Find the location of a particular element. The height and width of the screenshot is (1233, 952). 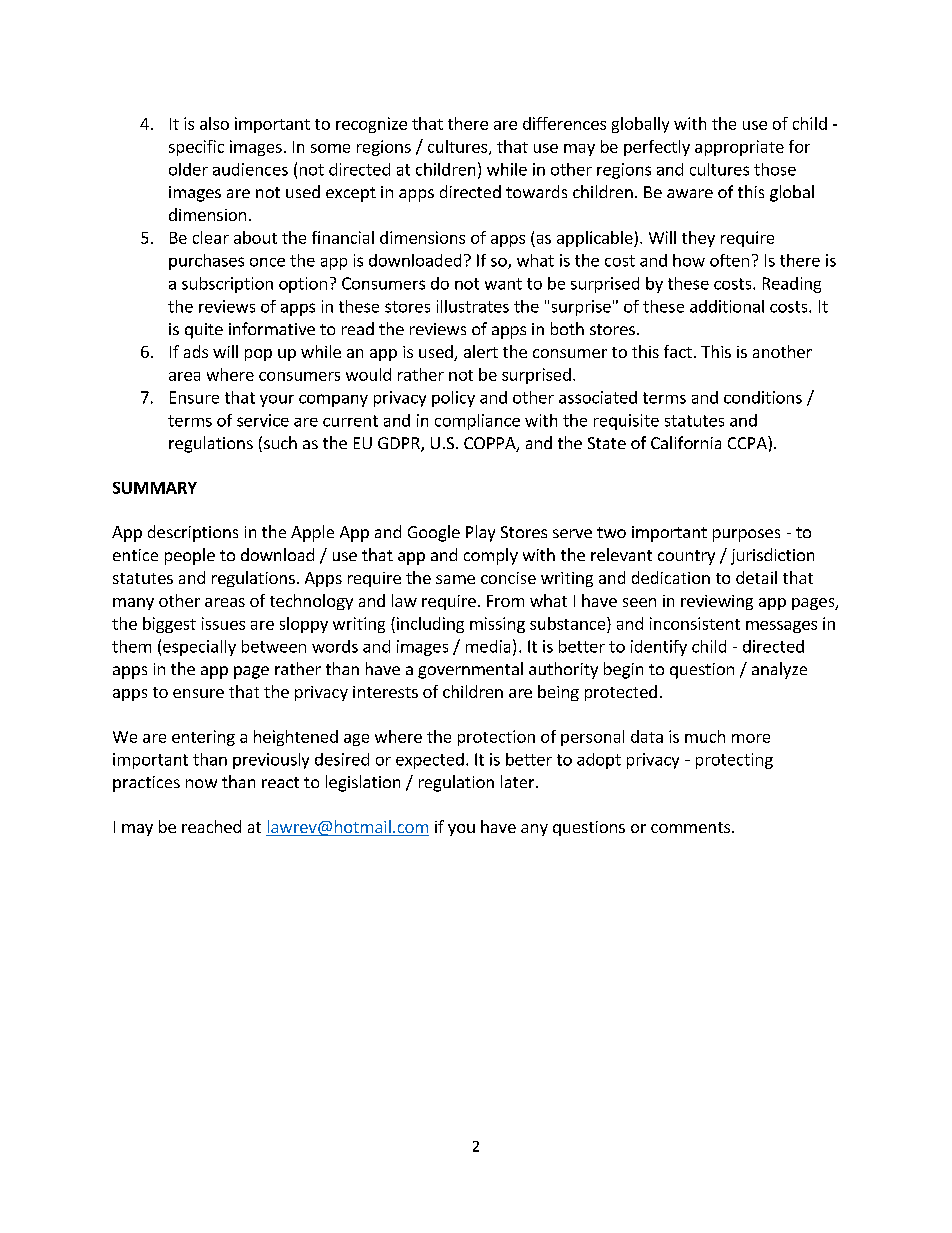

alert is located at coordinates (481, 351).
